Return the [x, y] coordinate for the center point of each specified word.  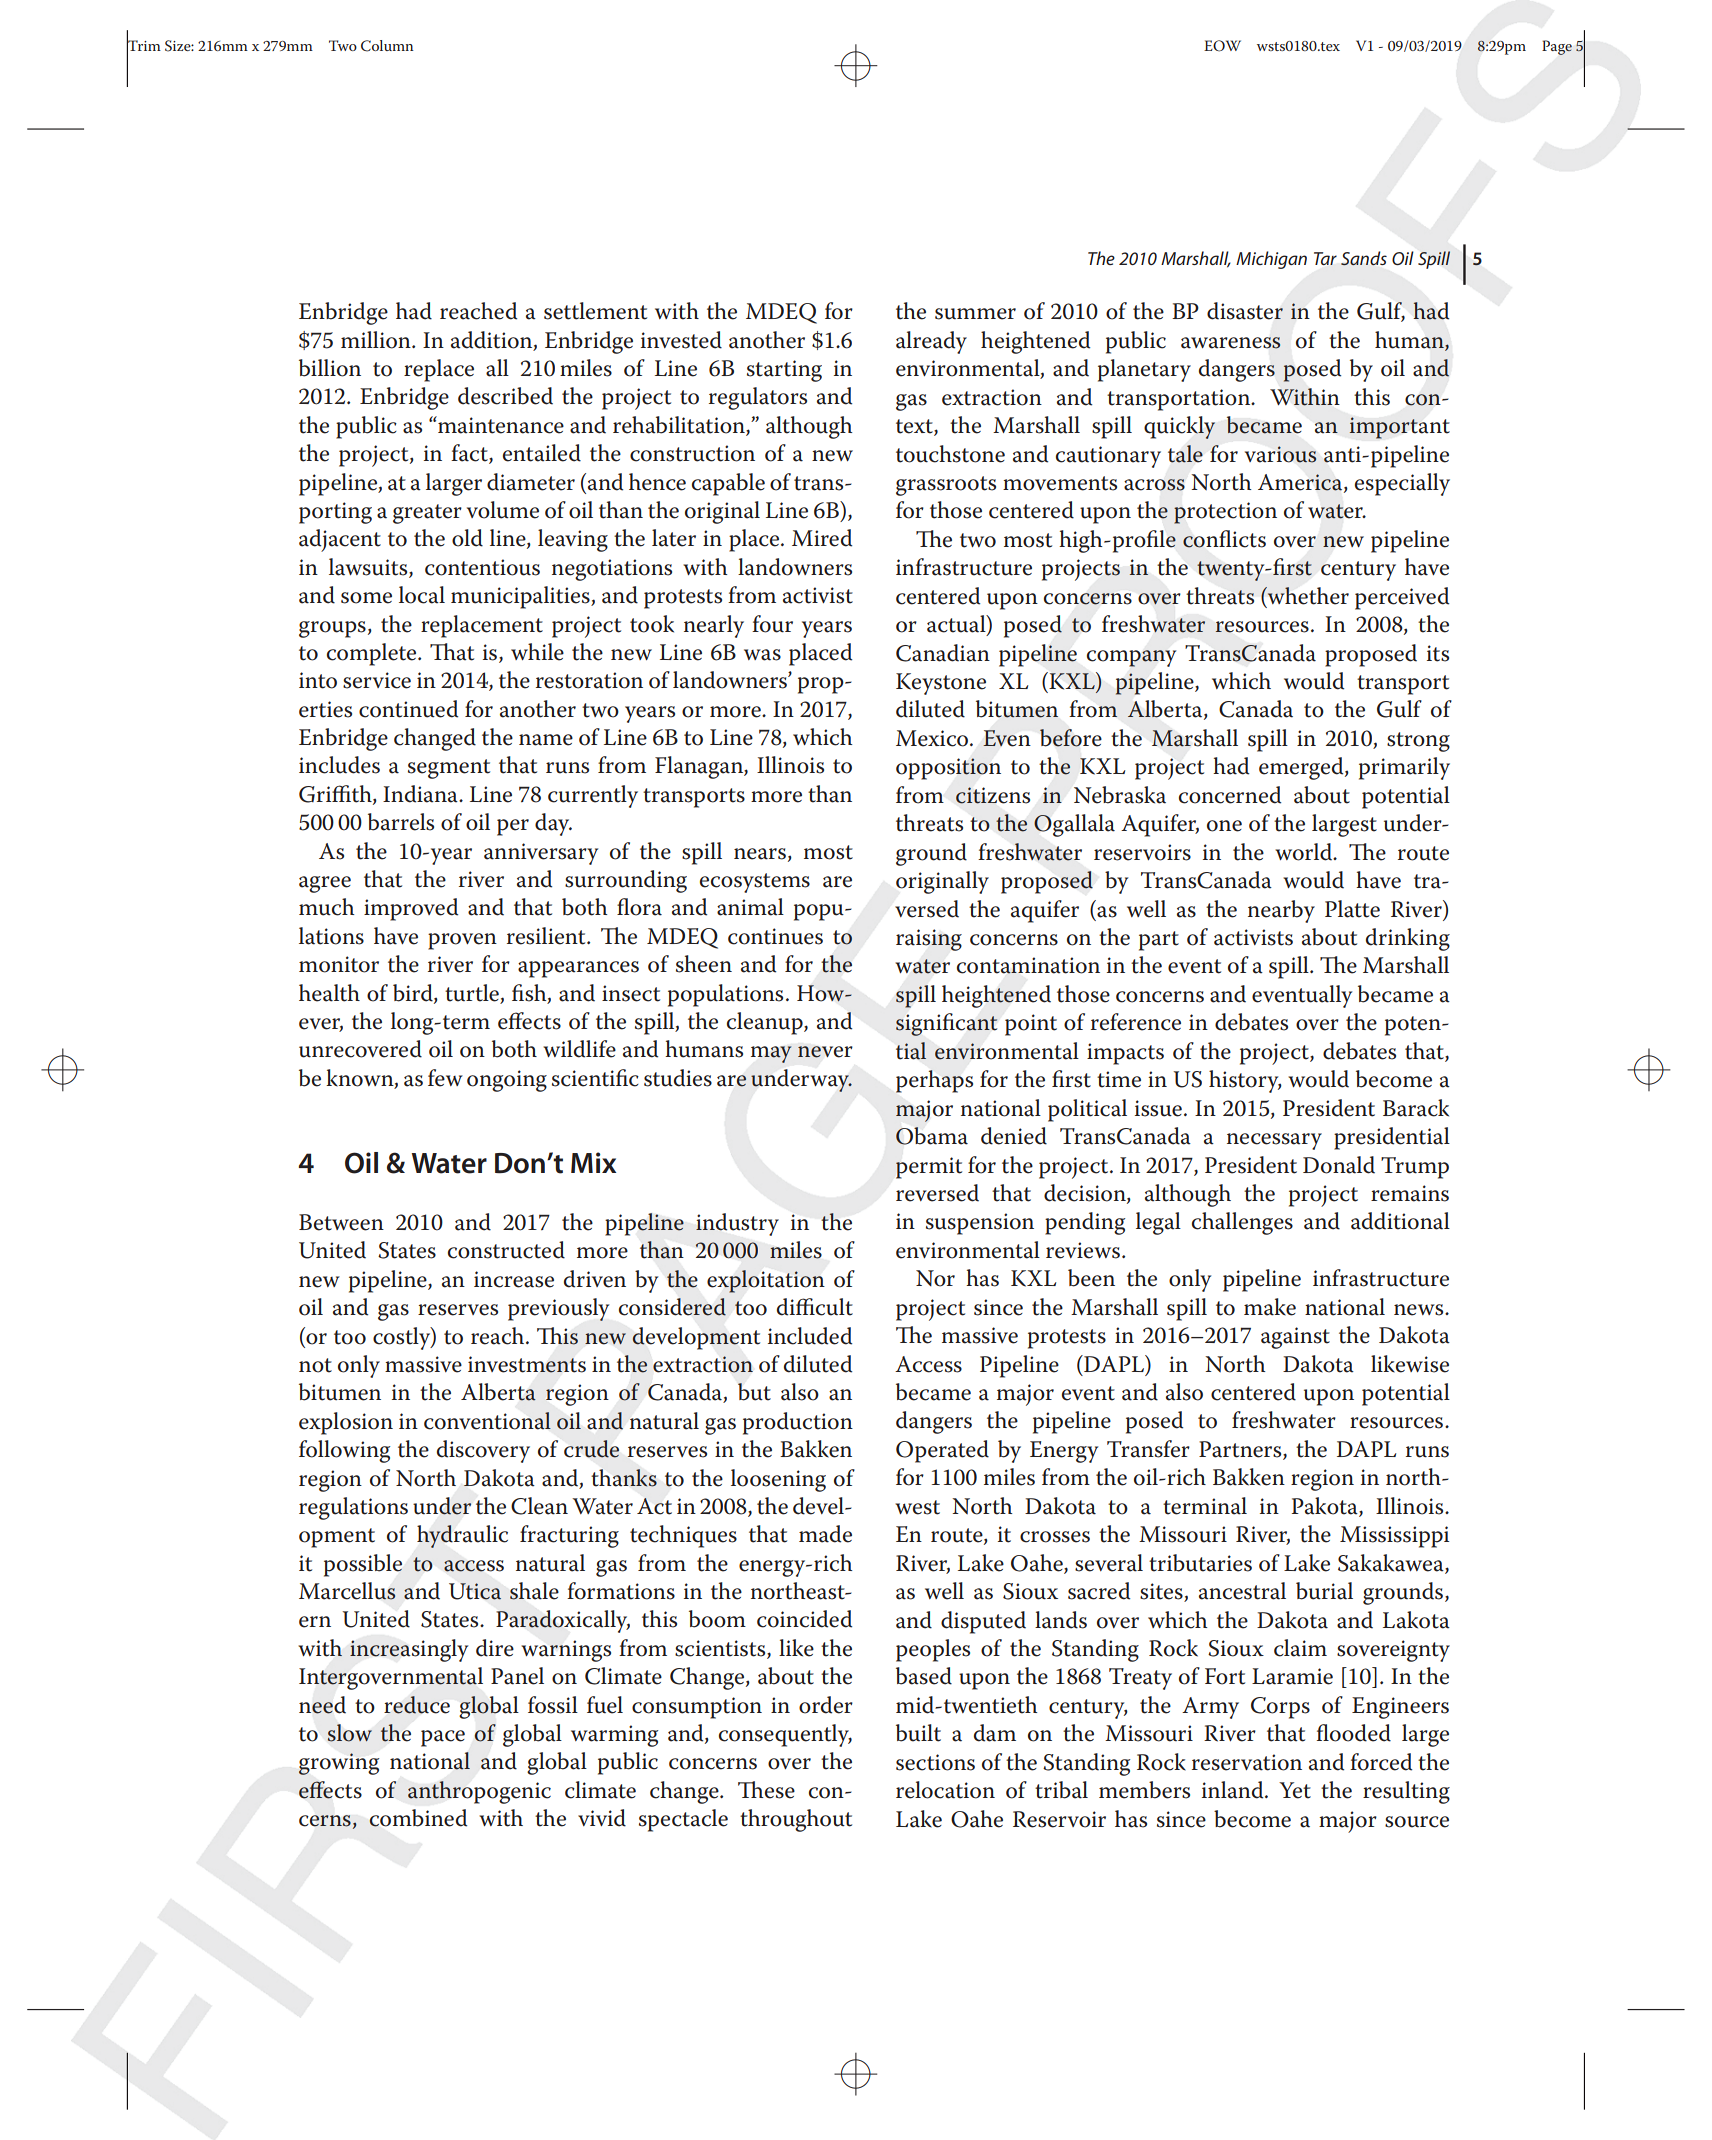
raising [929, 940]
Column [387, 46]
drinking [1408, 939]
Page [1557, 47]
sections [935, 1762]
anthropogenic [479, 1792]
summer [975, 314]
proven [462, 941]
